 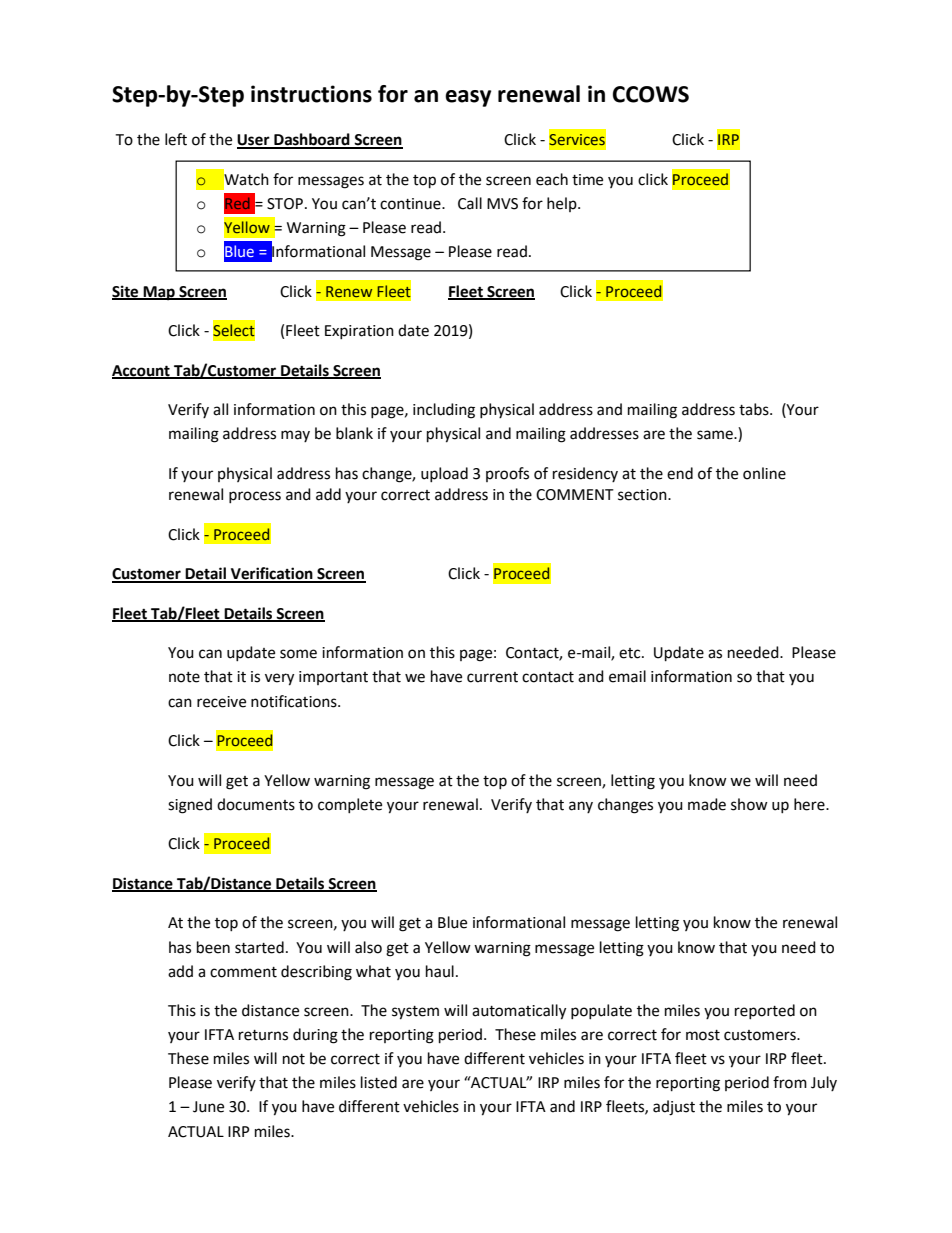 What do you see at coordinates (176, 139) in the document?
I see `left` at bounding box center [176, 139].
